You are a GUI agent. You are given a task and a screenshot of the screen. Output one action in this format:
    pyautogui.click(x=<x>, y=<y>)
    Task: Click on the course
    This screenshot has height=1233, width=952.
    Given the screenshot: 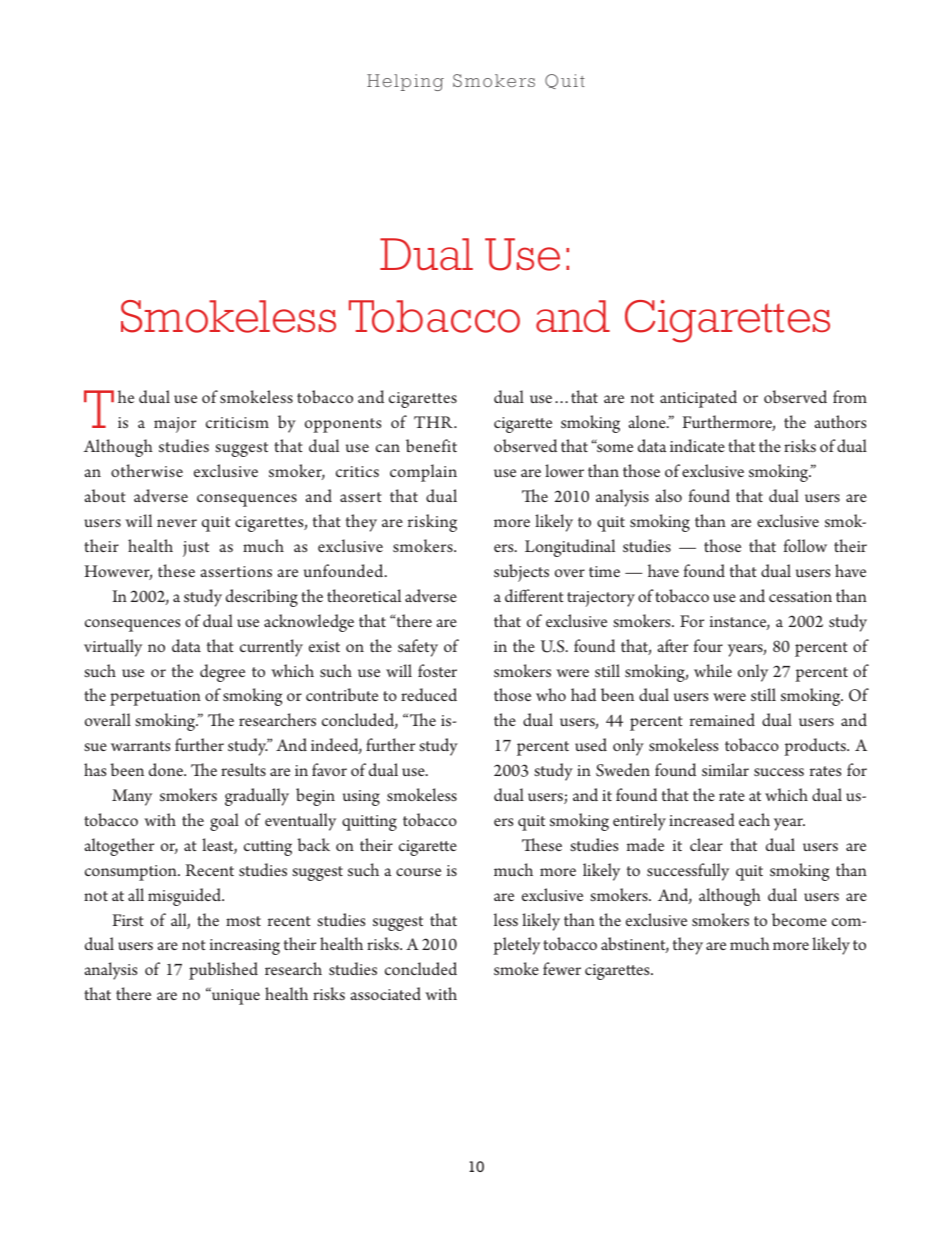 What is the action you would take?
    pyautogui.click(x=418, y=872)
